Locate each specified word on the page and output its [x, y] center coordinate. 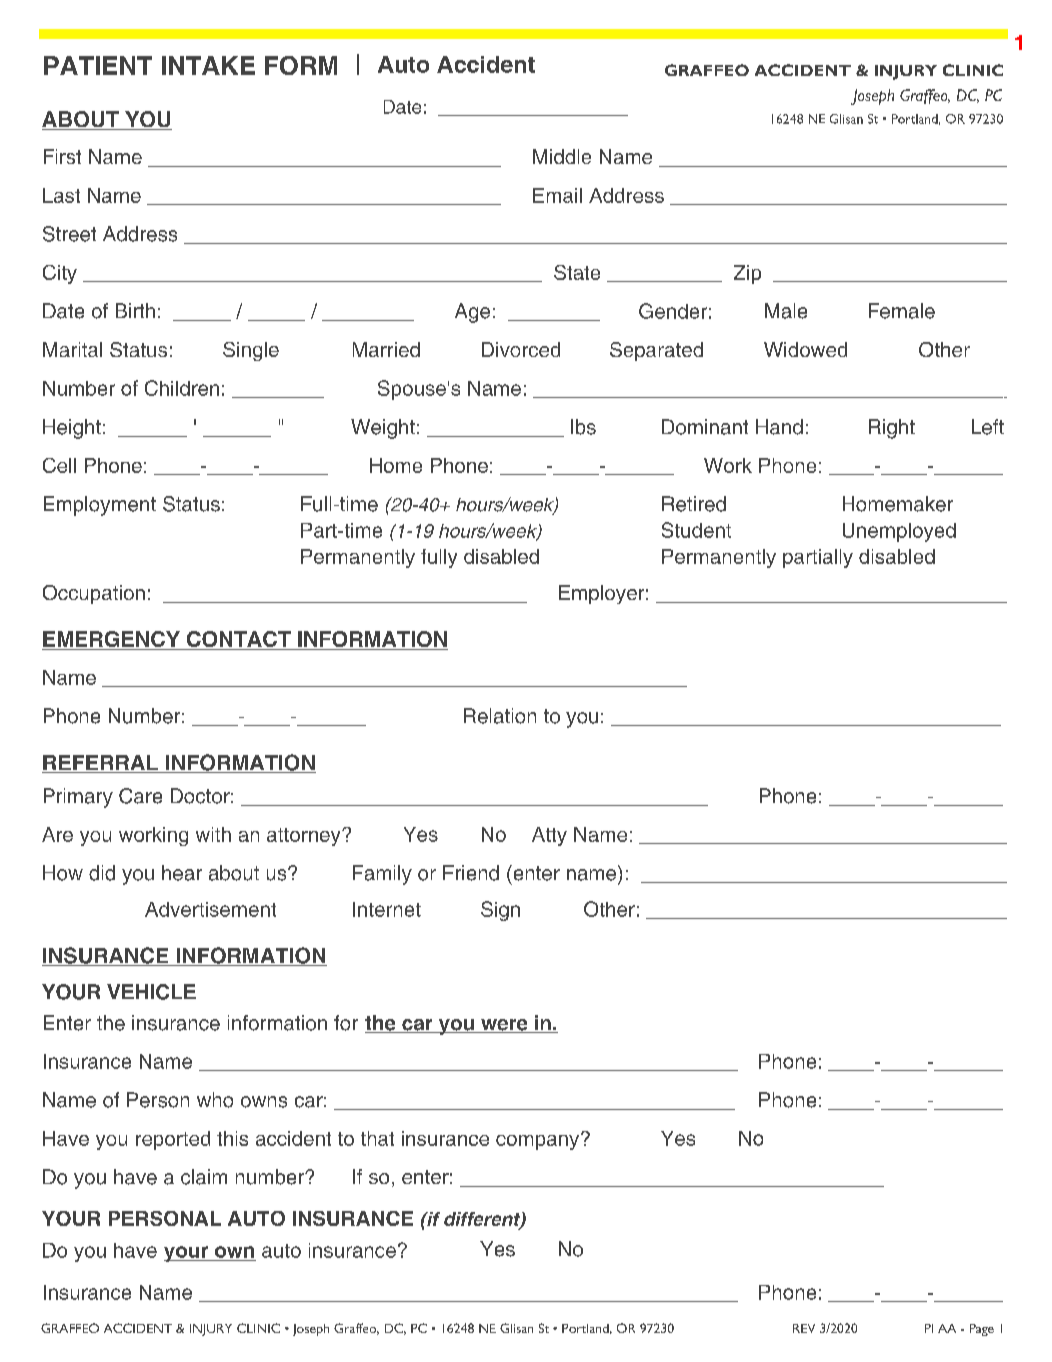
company [539, 1141]
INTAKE [208, 65]
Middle [562, 156]
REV [804, 1328]
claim [204, 1177]
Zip [747, 274]
